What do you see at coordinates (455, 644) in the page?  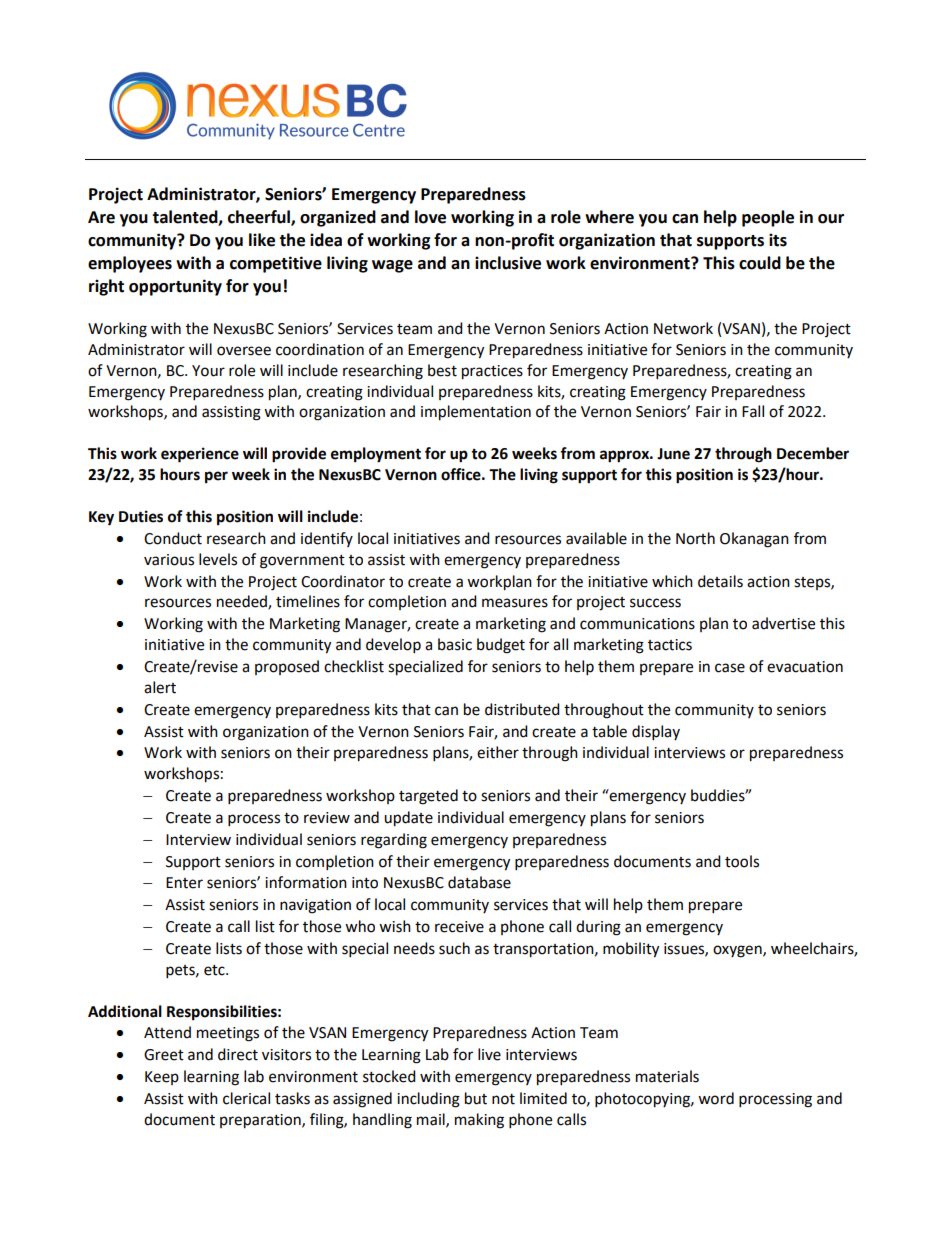 I see `basic` at bounding box center [455, 644].
